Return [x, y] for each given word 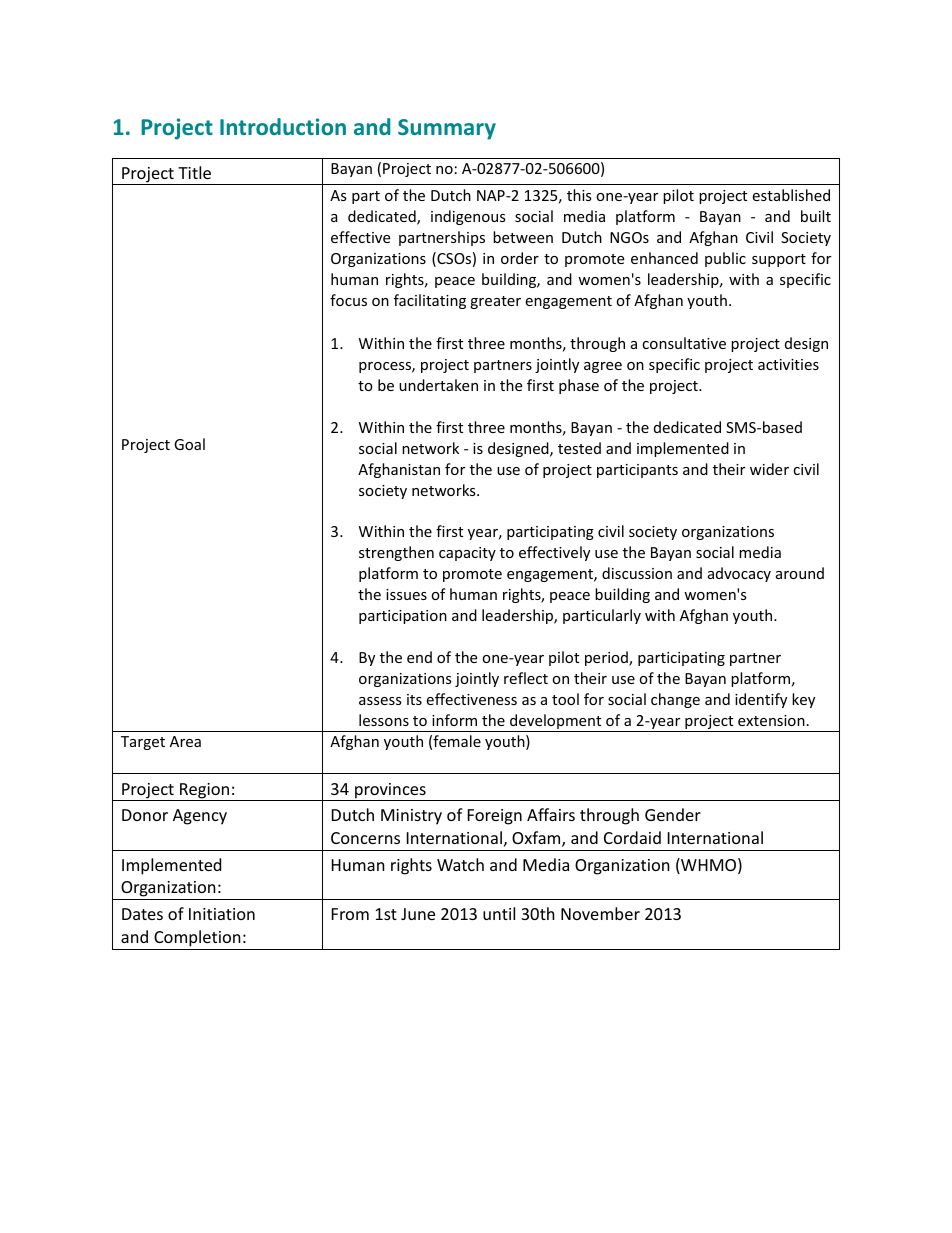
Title [194, 172]
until [499, 913]
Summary [447, 129]
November [600, 913]
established [791, 195]
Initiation [222, 914]
